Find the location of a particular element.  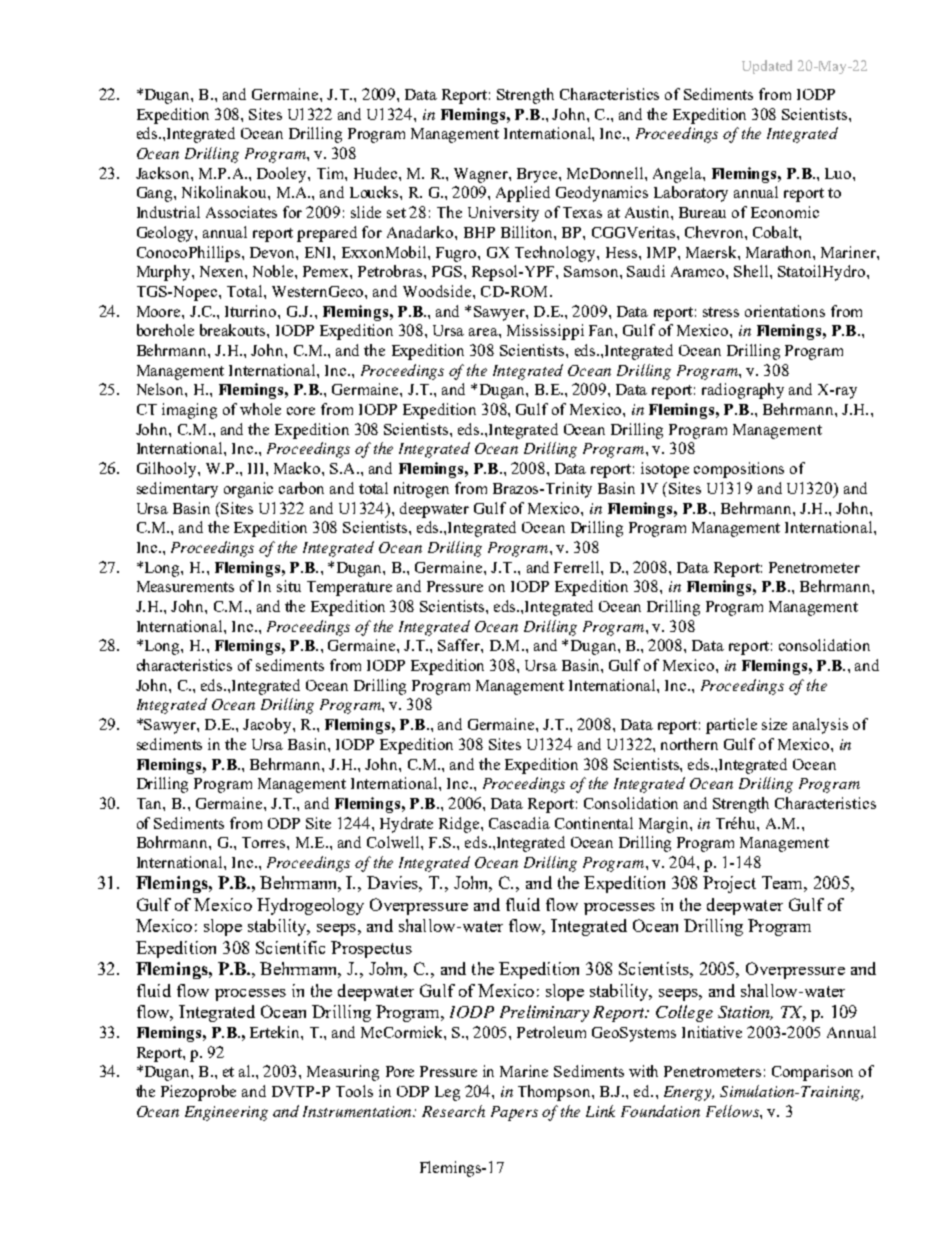

Fellows is located at coordinates (733, 1111).
